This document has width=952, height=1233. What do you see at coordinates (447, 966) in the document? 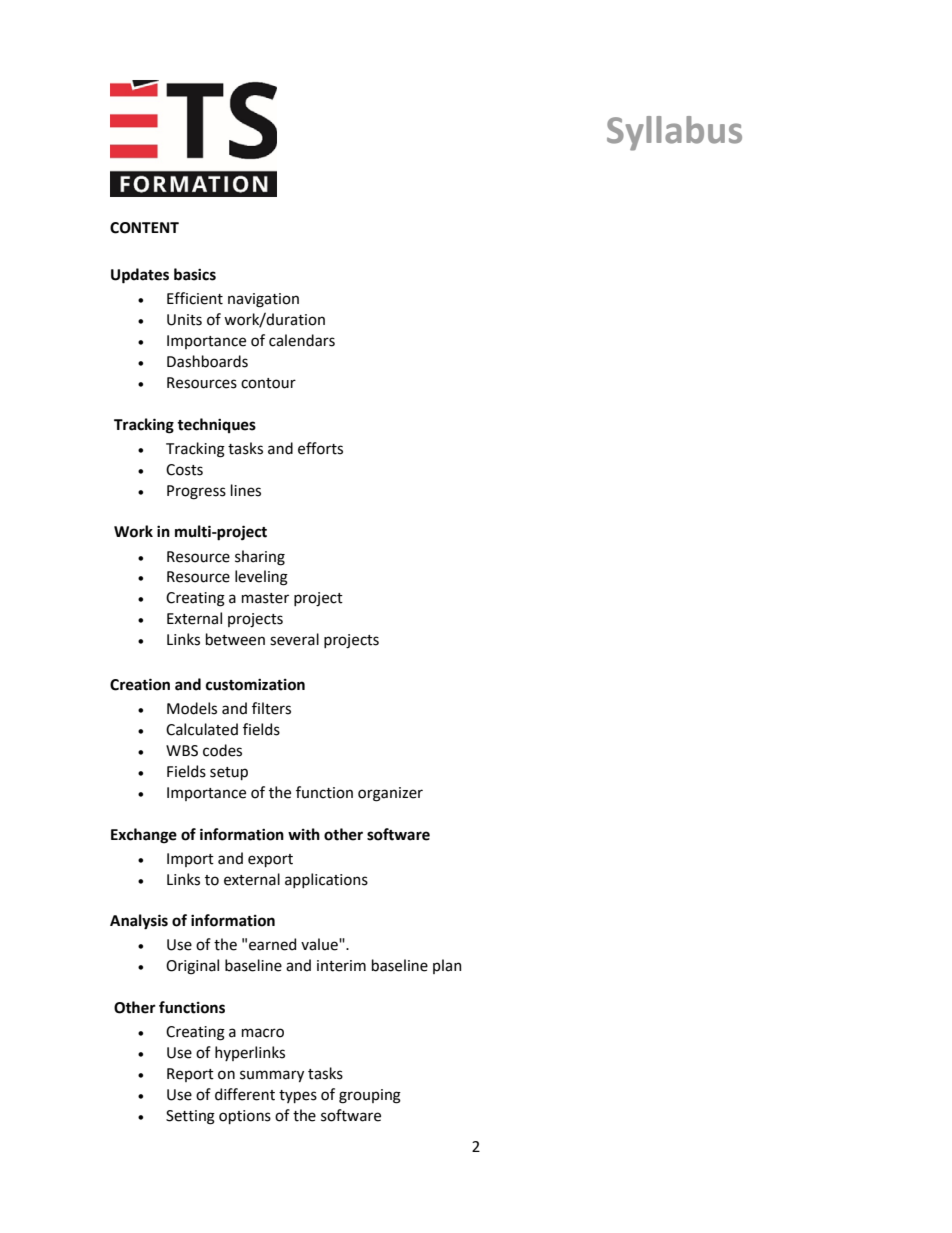
I see `plan` at bounding box center [447, 966].
